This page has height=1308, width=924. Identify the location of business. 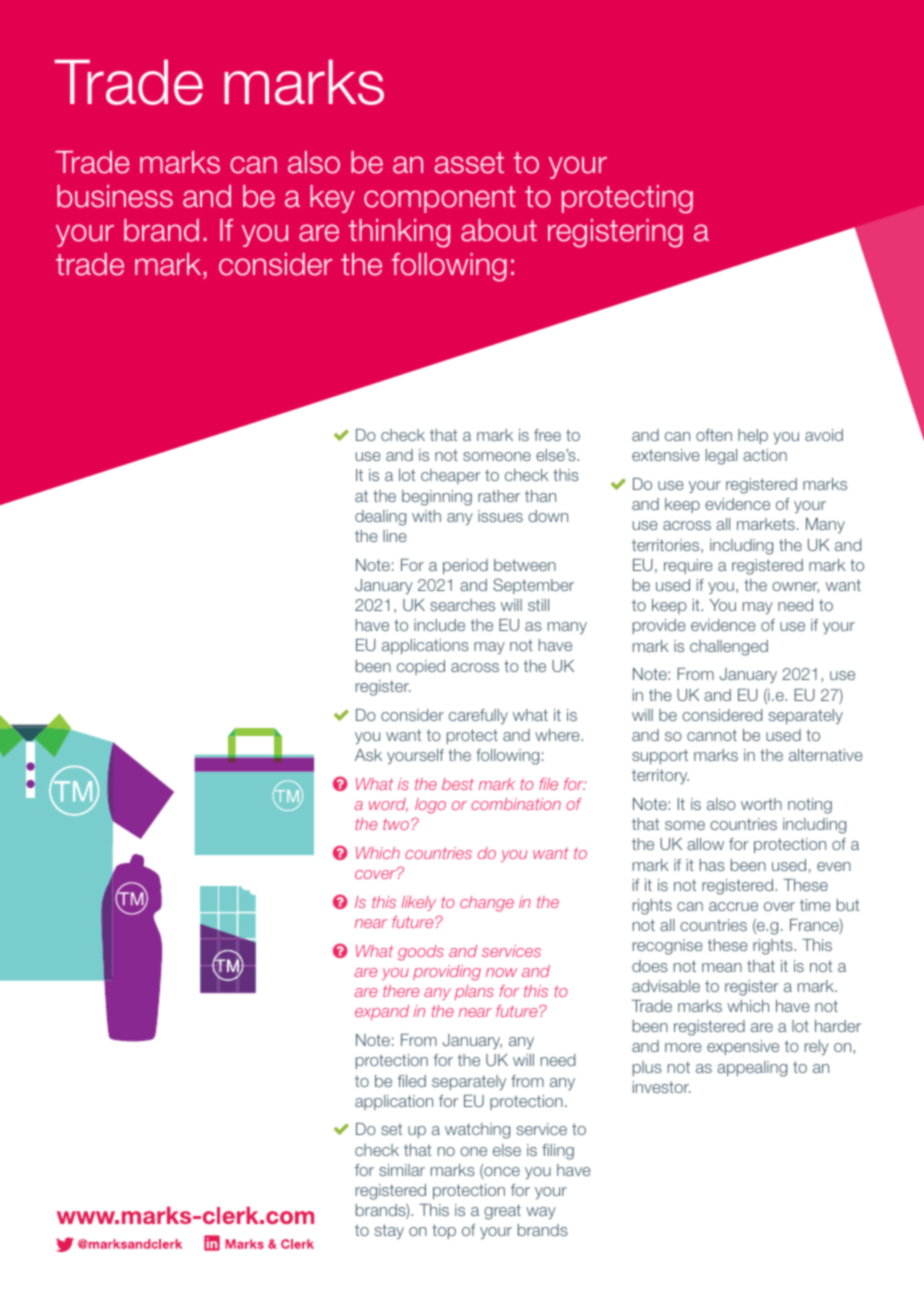
(115, 196).
